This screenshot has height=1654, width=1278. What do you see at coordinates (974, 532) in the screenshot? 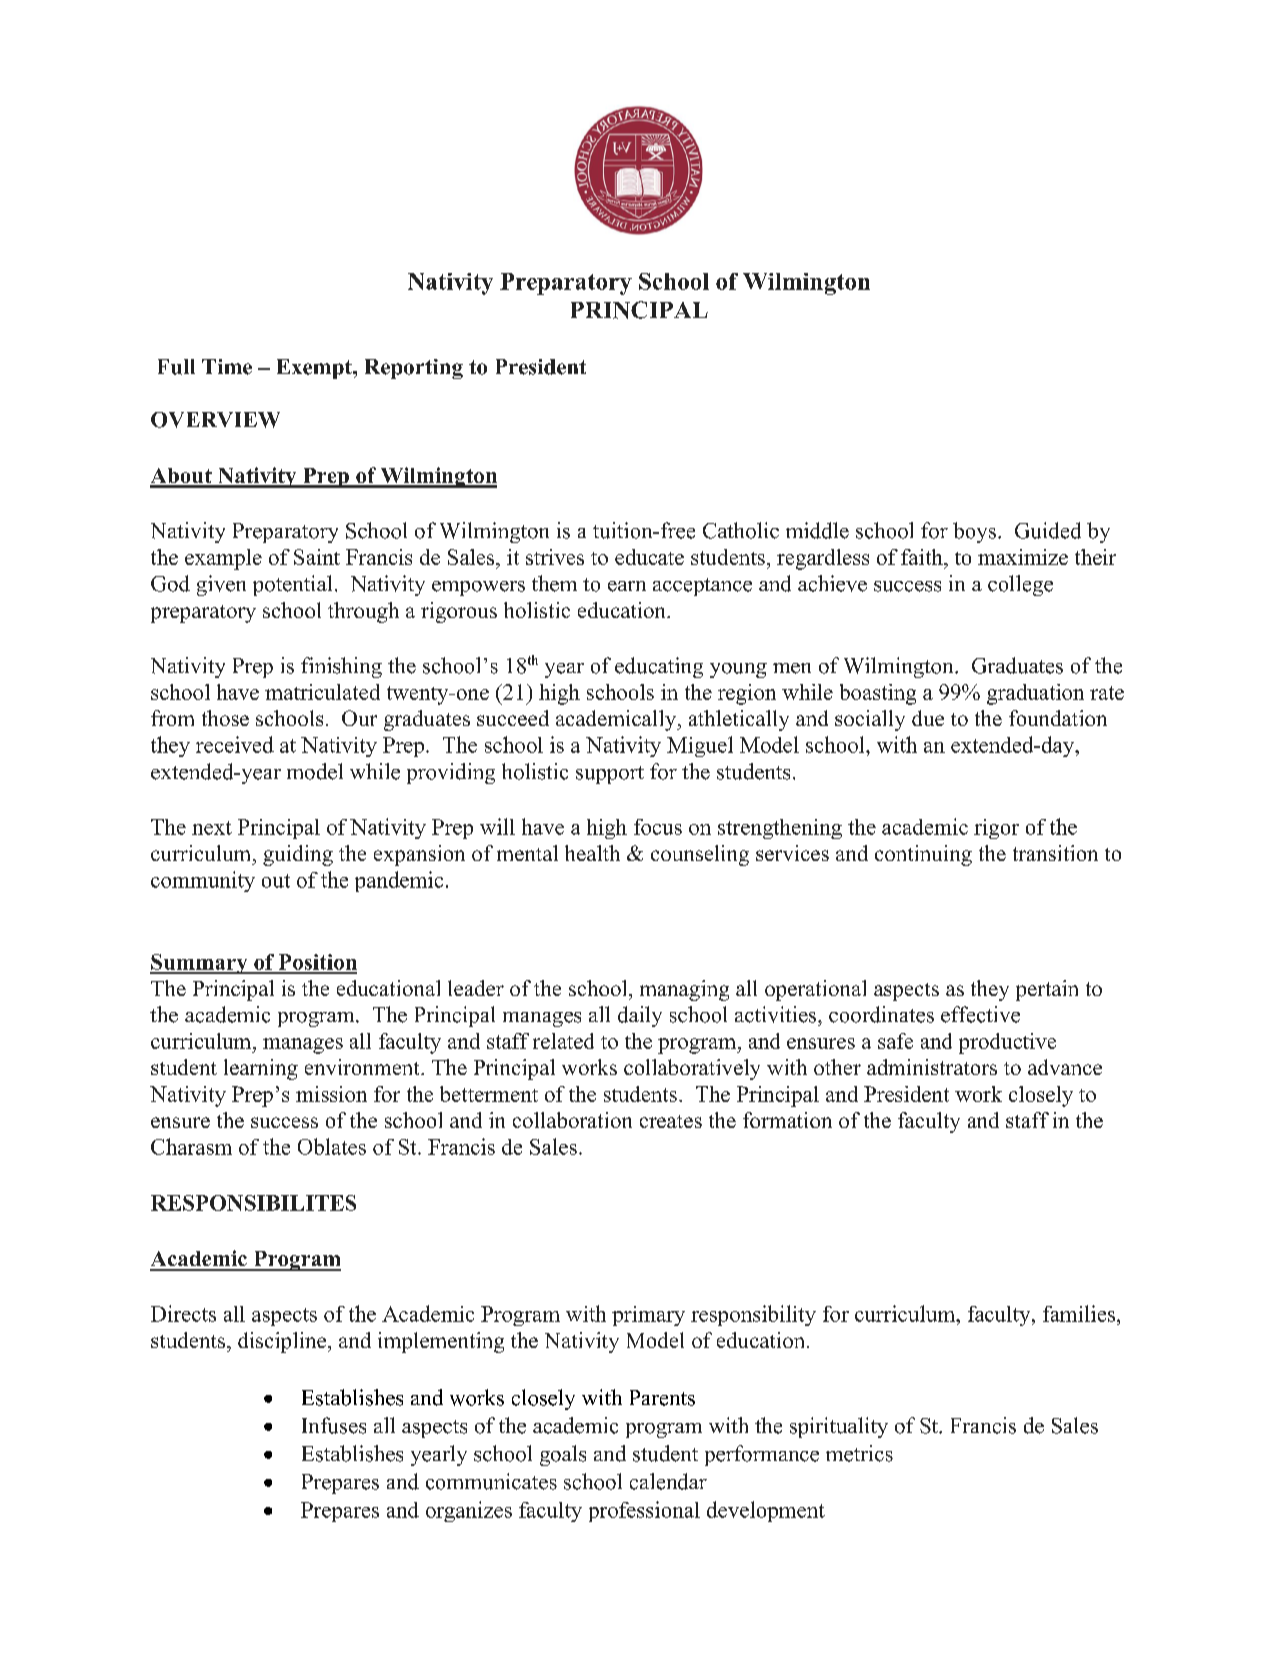
I see `boys` at bounding box center [974, 532].
